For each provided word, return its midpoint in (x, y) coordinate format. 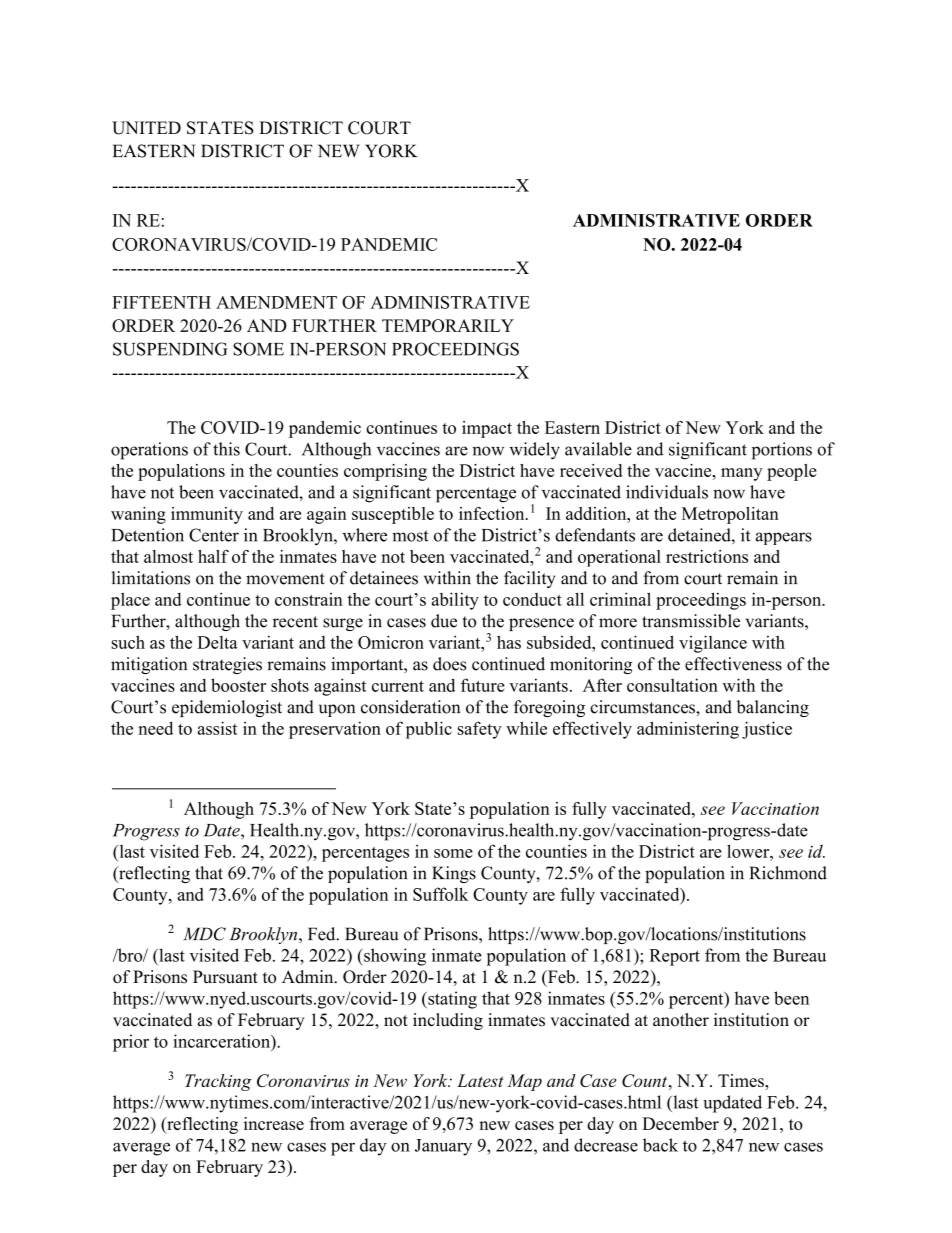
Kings (454, 874)
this (226, 449)
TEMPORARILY (448, 325)
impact (487, 429)
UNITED (146, 128)
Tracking (218, 1082)
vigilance (713, 644)
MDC (204, 934)
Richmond (788, 873)
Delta (218, 642)
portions (782, 451)
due (444, 621)
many (741, 474)
